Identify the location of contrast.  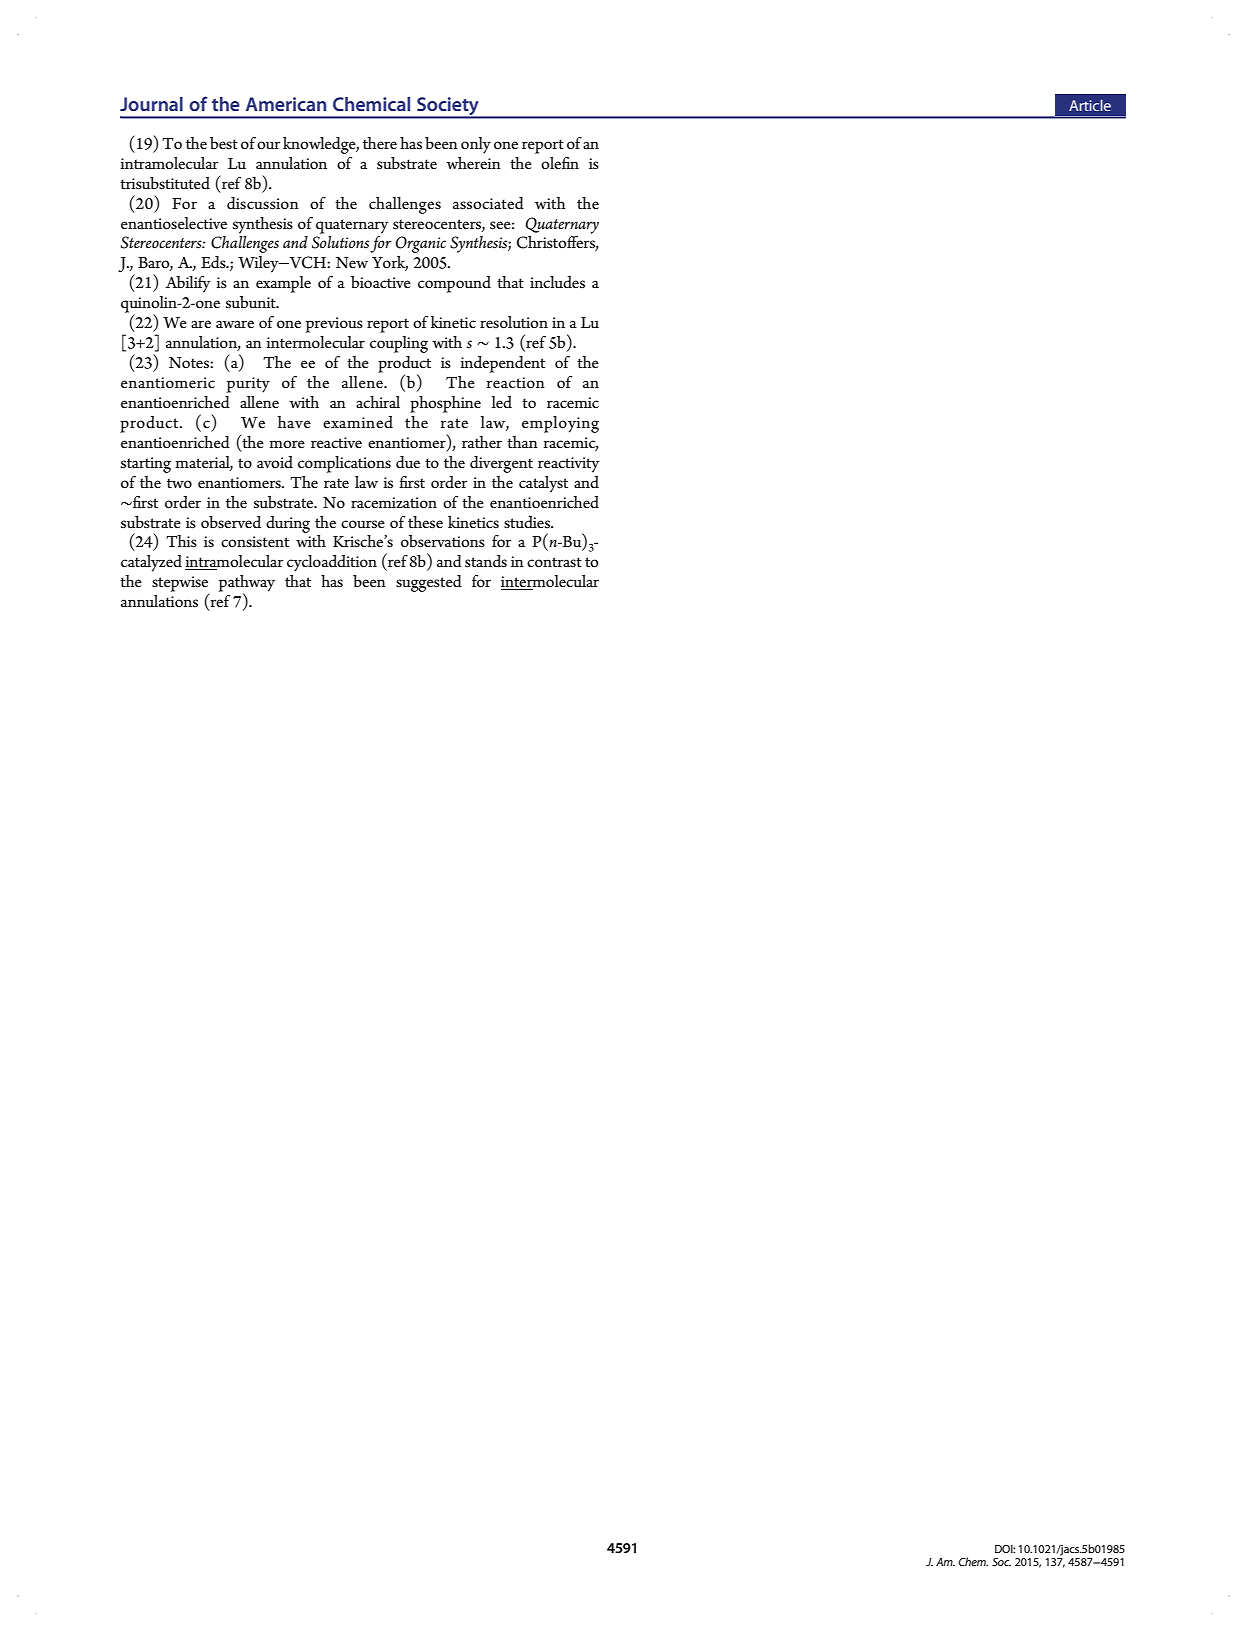
(554, 562).
